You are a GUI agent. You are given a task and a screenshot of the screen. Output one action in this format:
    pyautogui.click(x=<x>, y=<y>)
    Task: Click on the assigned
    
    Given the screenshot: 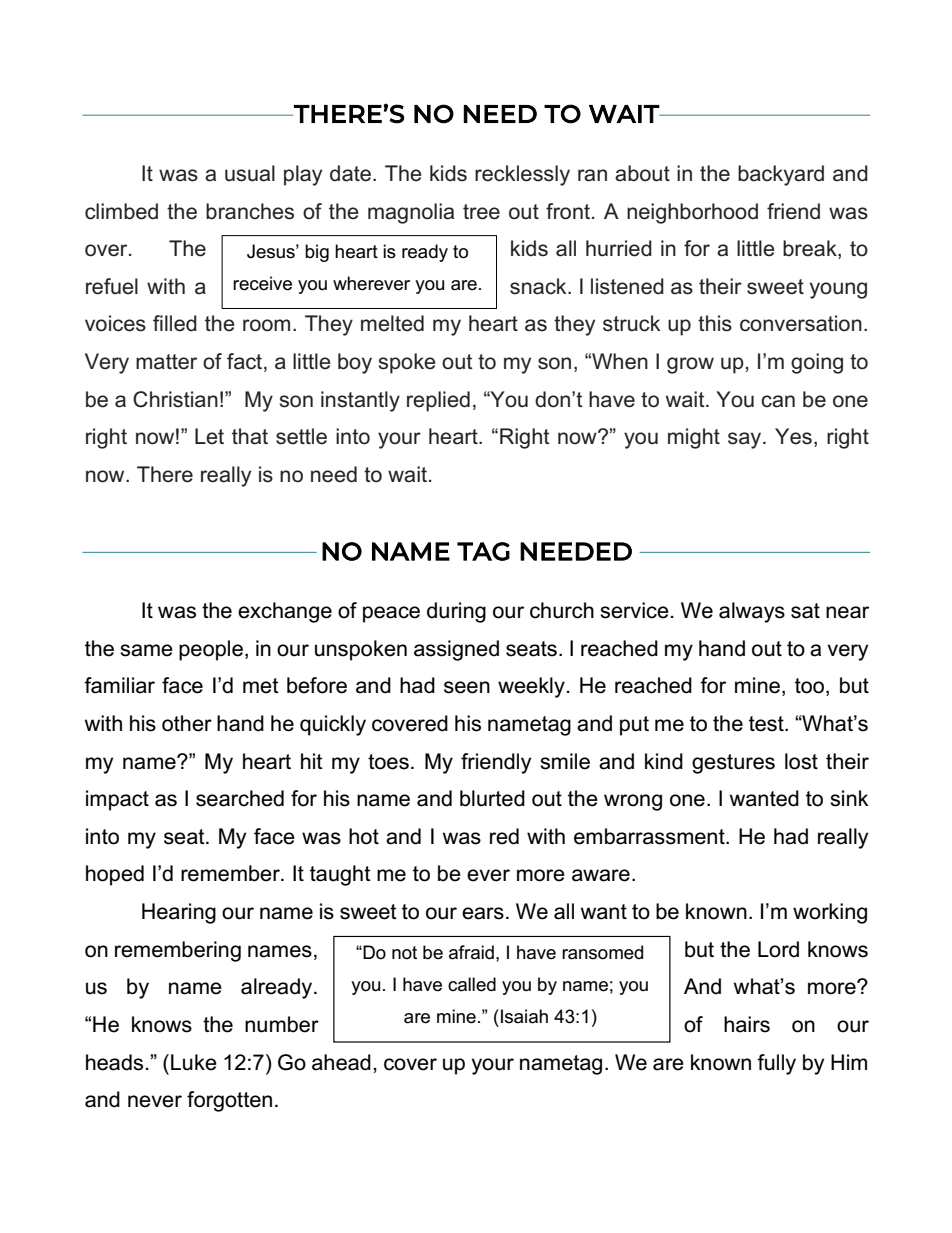 What is the action you would take?
    pyautogui.click(x=456, y=650)
